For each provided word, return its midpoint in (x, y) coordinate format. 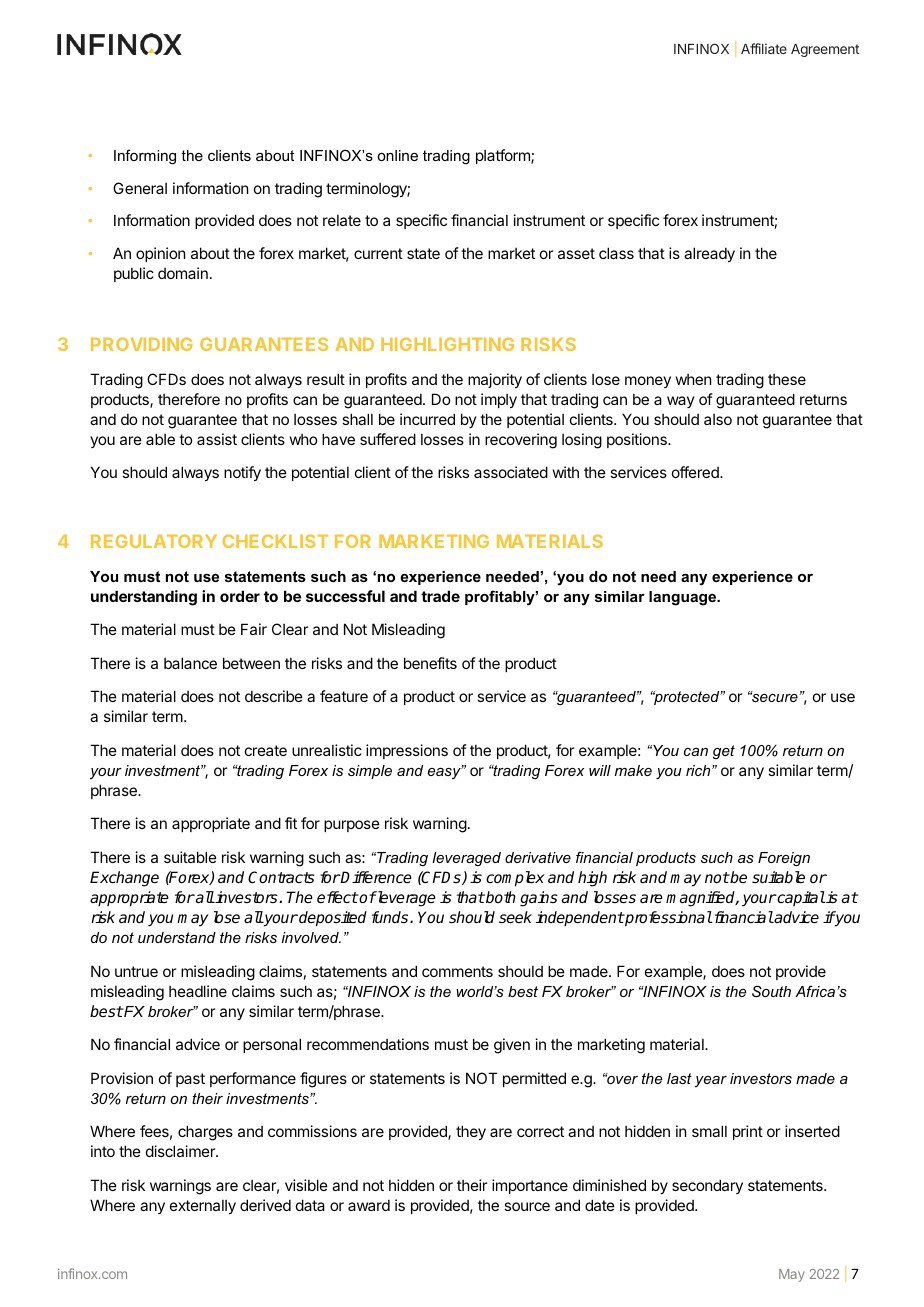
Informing (145, 157)
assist (217, 439)
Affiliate (764, 48)
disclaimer (181, 1151)
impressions (407, 751)
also (718, 419)
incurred (427, 419)
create (266, 750)
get (724, 752)
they (471, 1132)
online (397, 155)
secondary (707, 1186)
